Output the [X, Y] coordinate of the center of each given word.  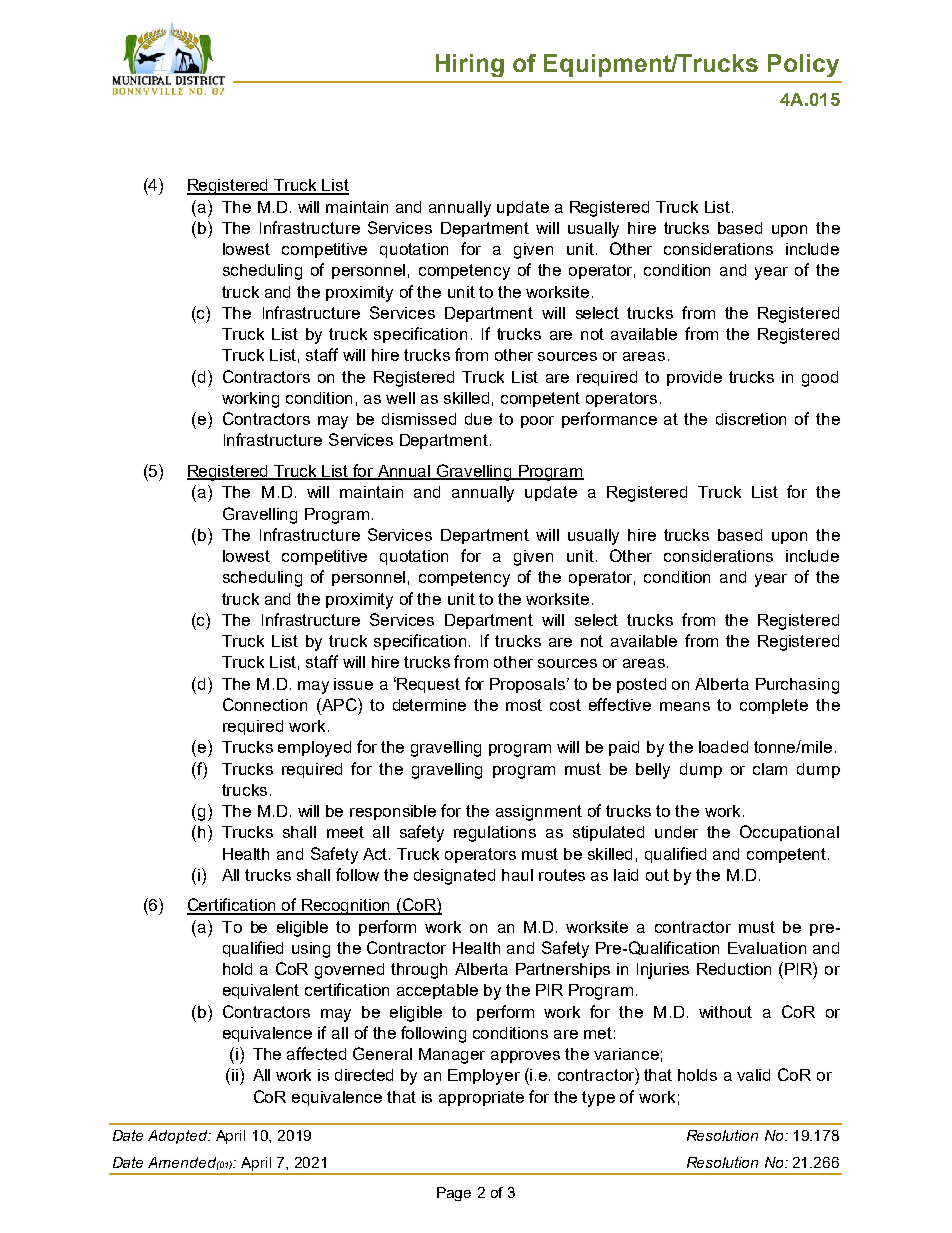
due [478, 419]
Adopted [179, 1137]
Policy [803, 65]
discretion [751, 419]
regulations [495, 834]
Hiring [470, 65]
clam [770, 769]
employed [314, 749]
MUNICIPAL [142, 80]
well [400, 398]
